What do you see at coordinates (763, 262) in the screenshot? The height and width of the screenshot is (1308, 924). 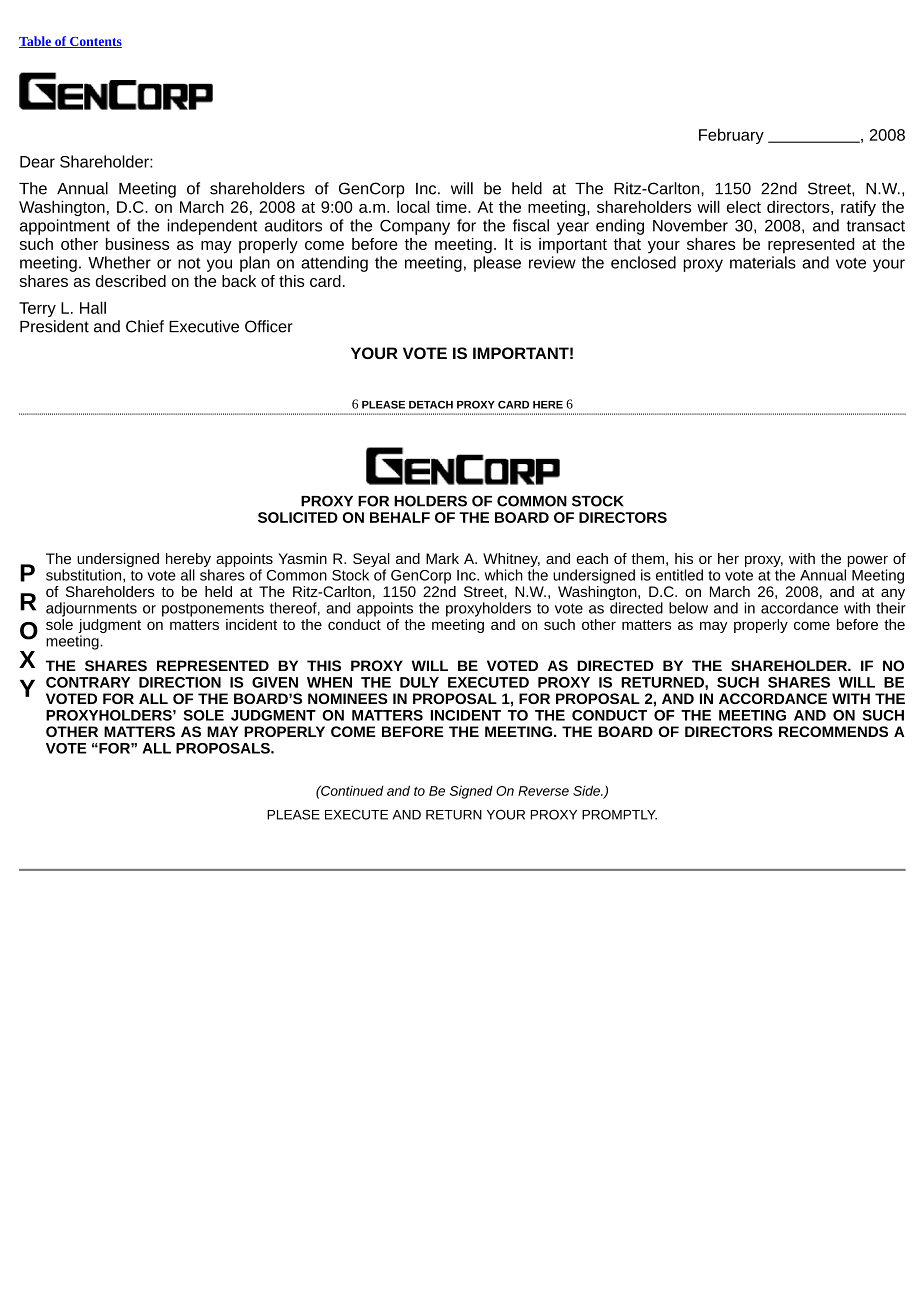 I see `materials` at bounding box center [763, 262].
